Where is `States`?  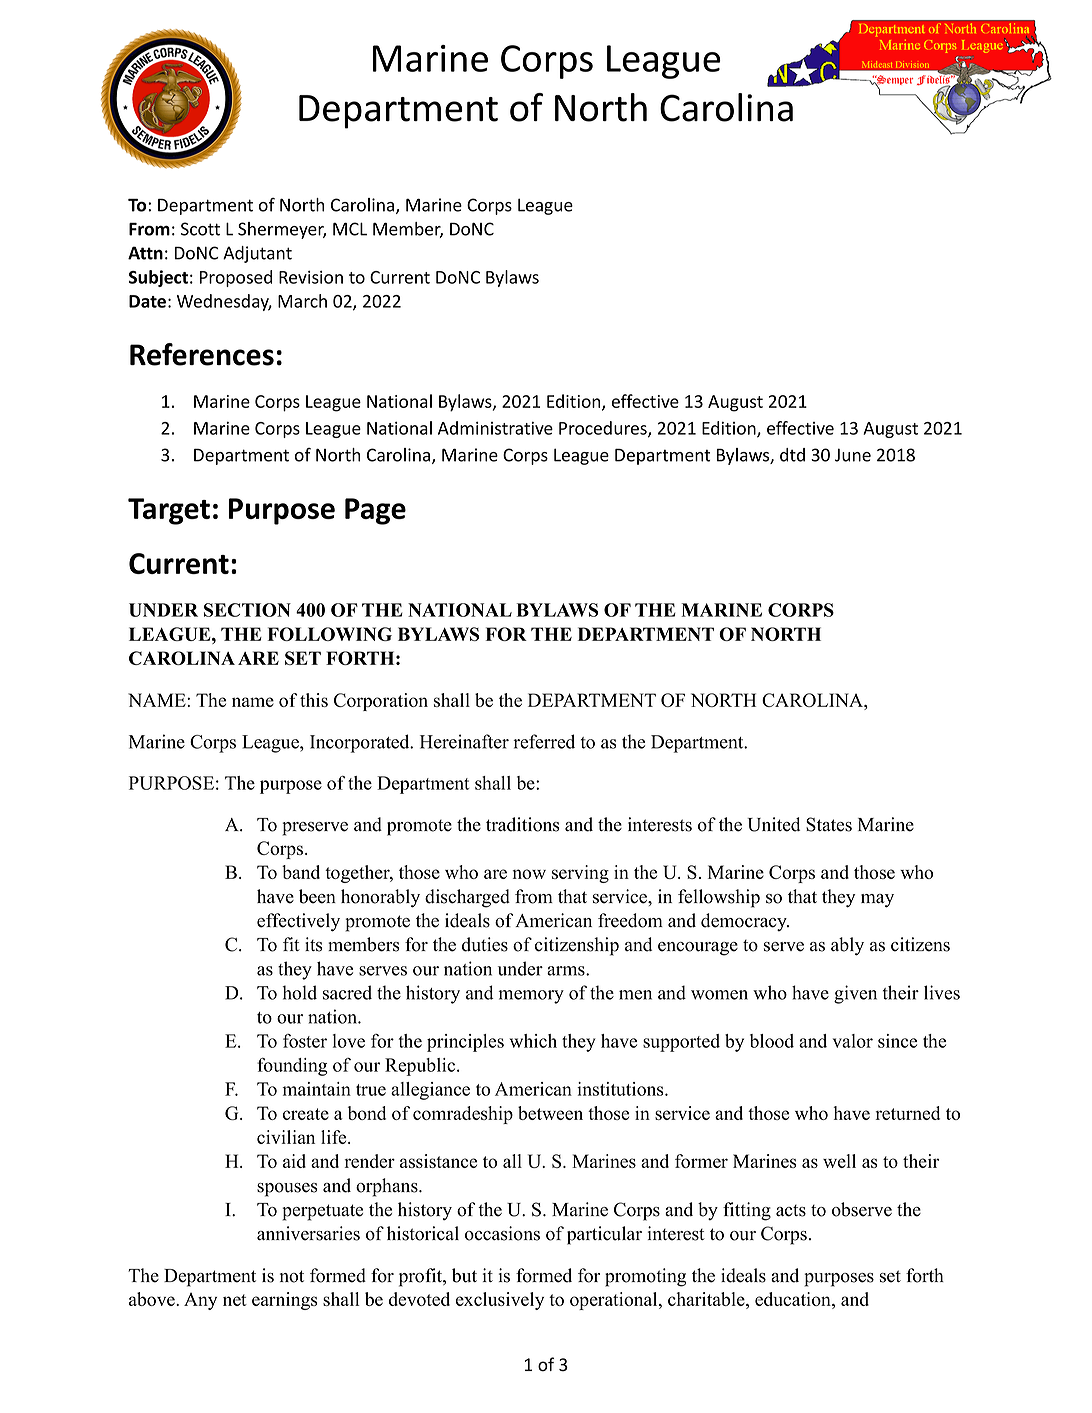
States is located at coordinates (829, 824).
